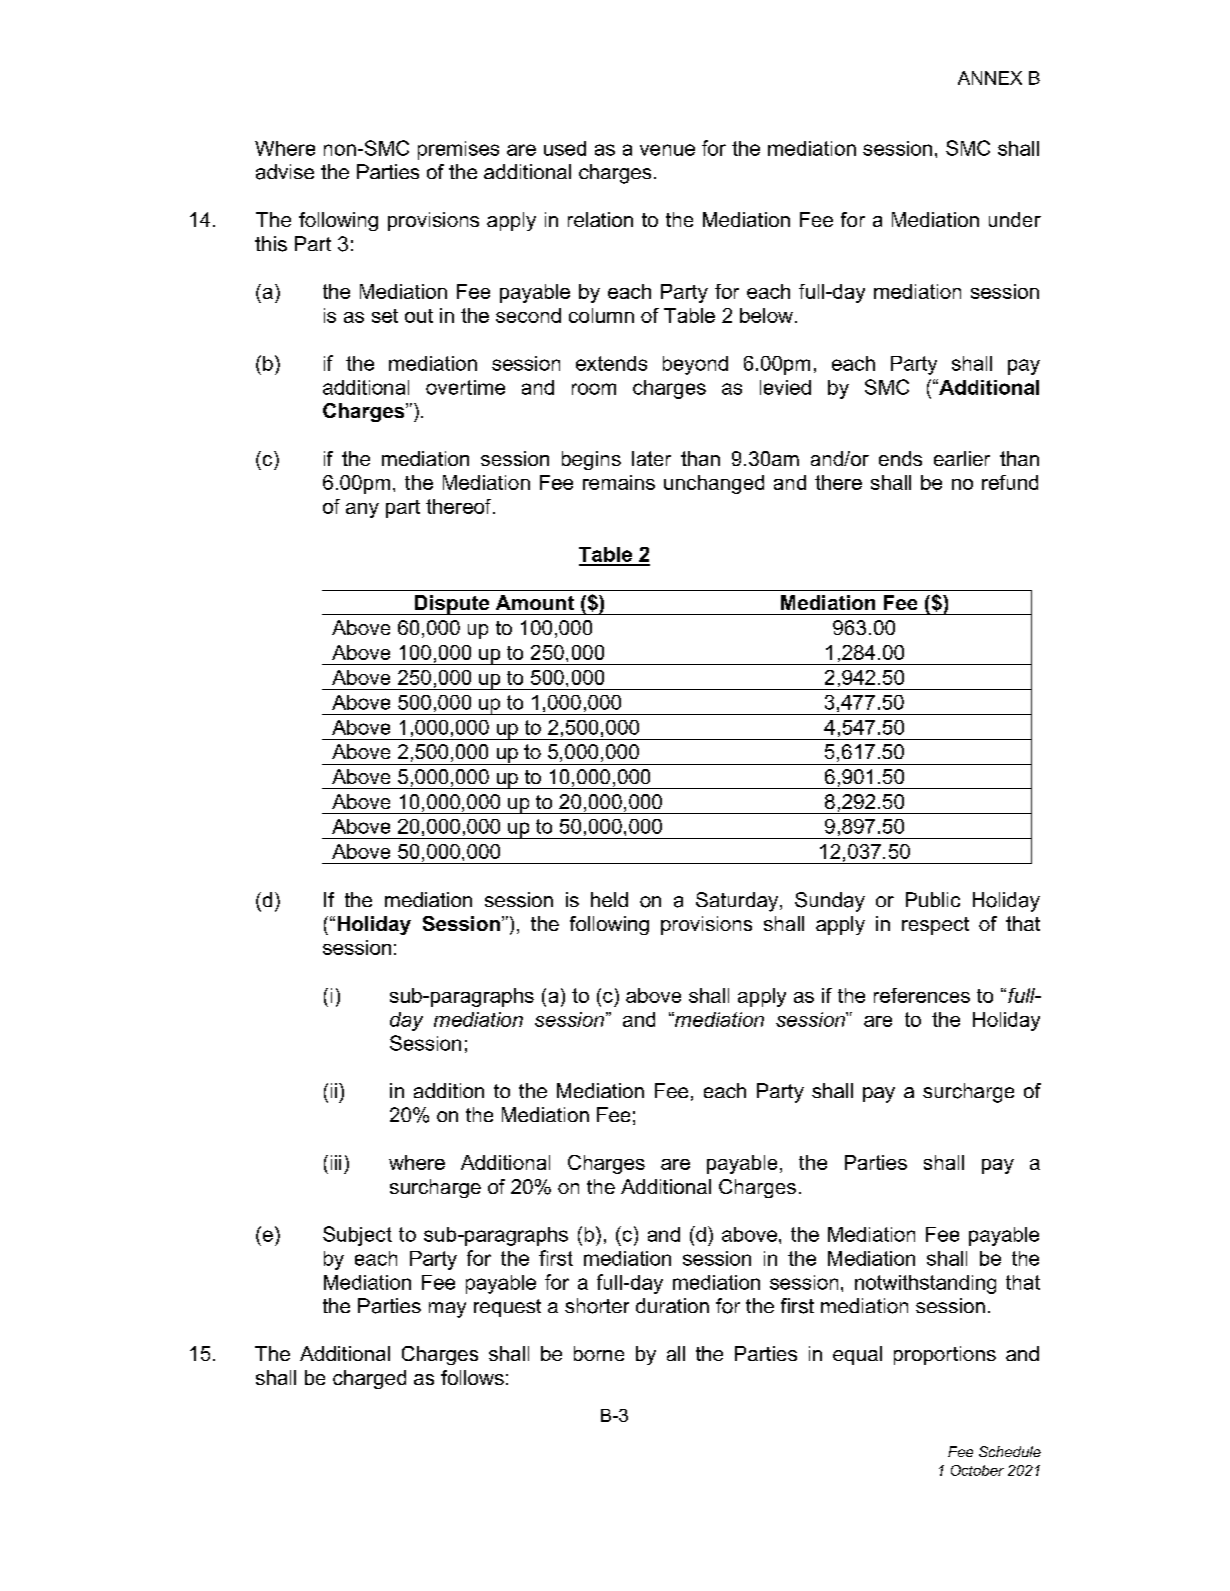 This image has width=1230, height=1591. What do you see at coordinates (609, 899) in the image?
I see `held` at bounding box center [609, 899].
